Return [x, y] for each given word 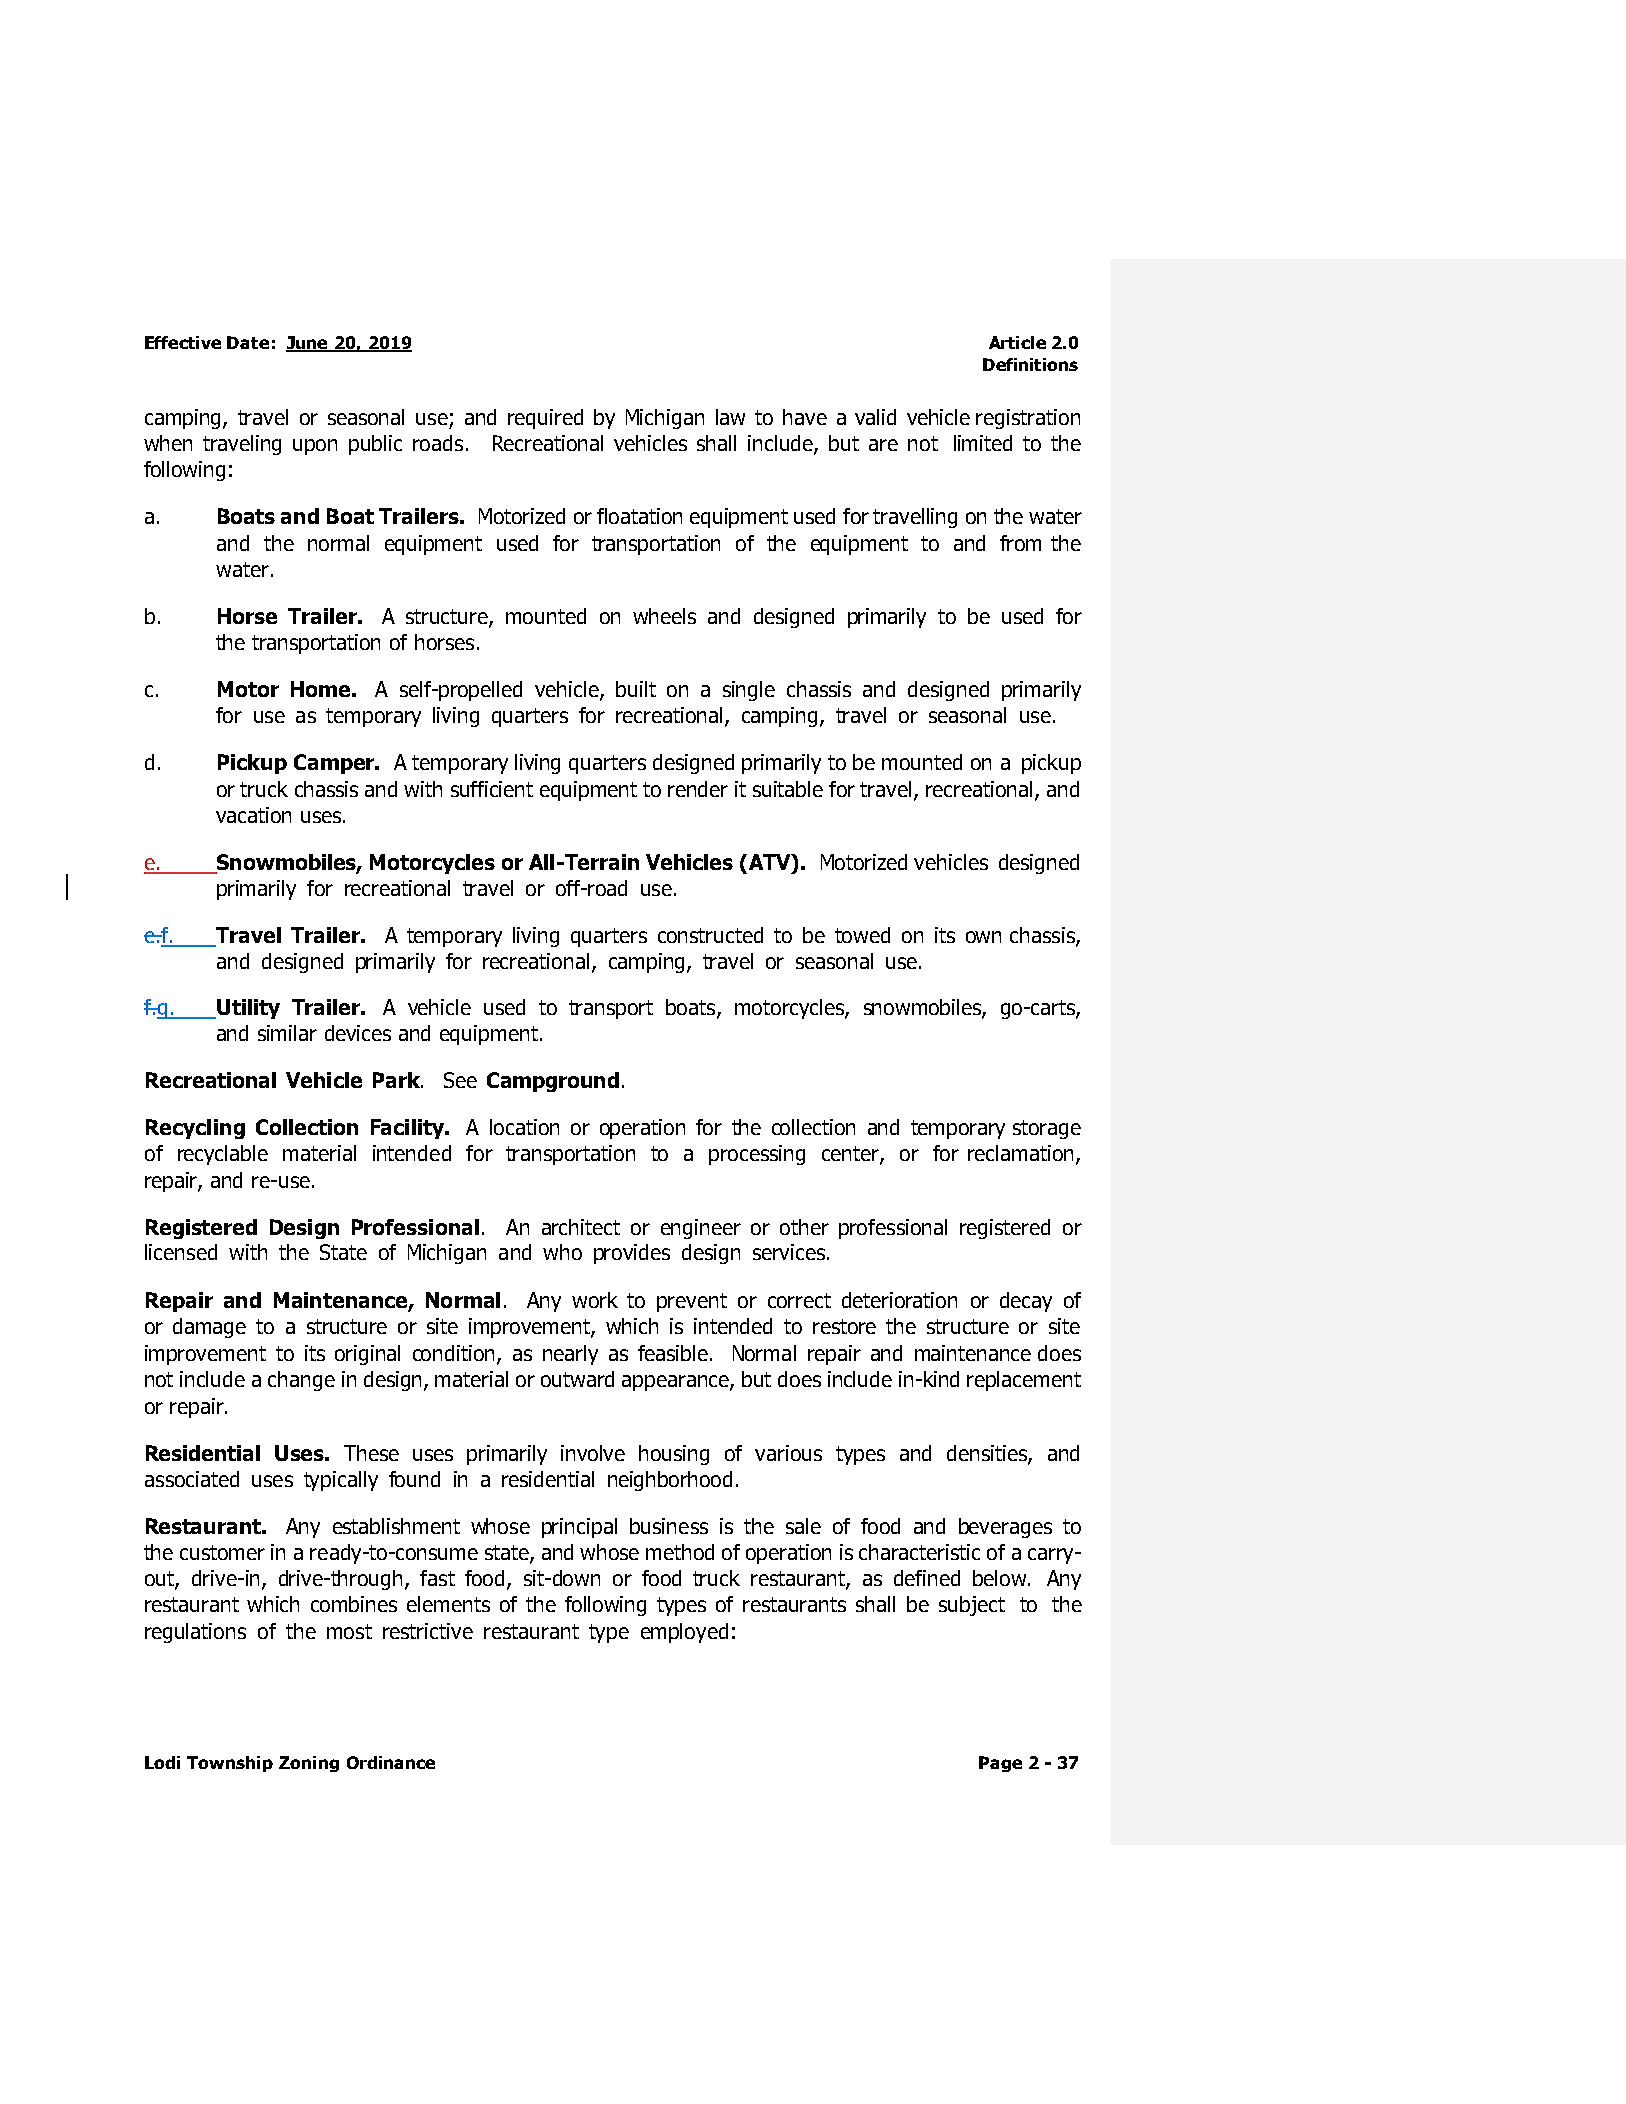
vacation [253, 815]
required [545, 419]
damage [209, 1328]
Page [1000, 1764]
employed [684, 1633]
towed [862, 935]
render [698, 789]
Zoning [309, 1764]
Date [248, 342]
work [595, 1300]
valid [875, 417]
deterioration [899, 1300]
